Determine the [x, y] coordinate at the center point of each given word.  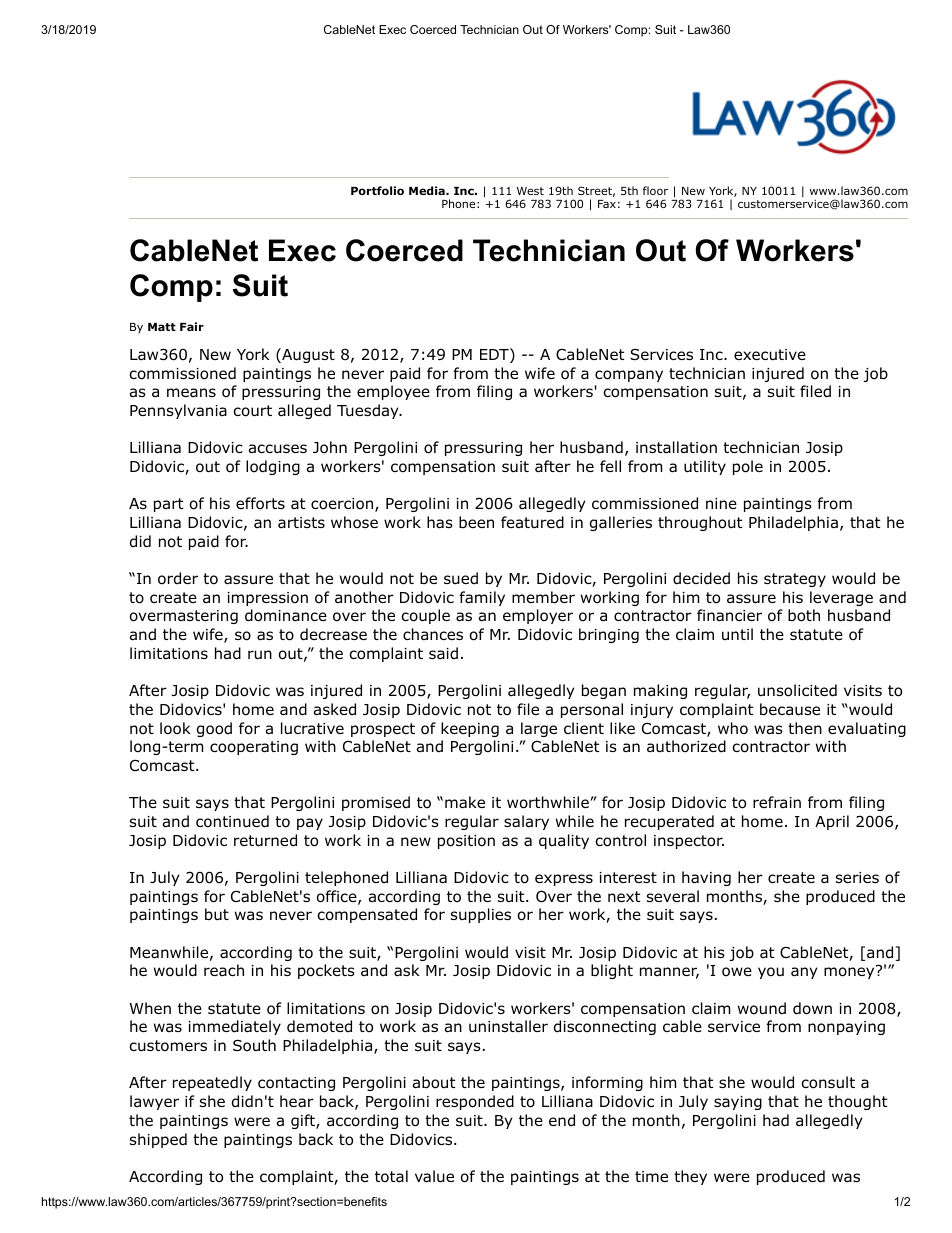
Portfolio [377, 190]
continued [232, 821]
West [530, 191]
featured [532, 522]
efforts [260, 503]
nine [721, 503]
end [562, 1120]
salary [526, 822]
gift [304, 1121]
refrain [777, 802]
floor [655, 190]
